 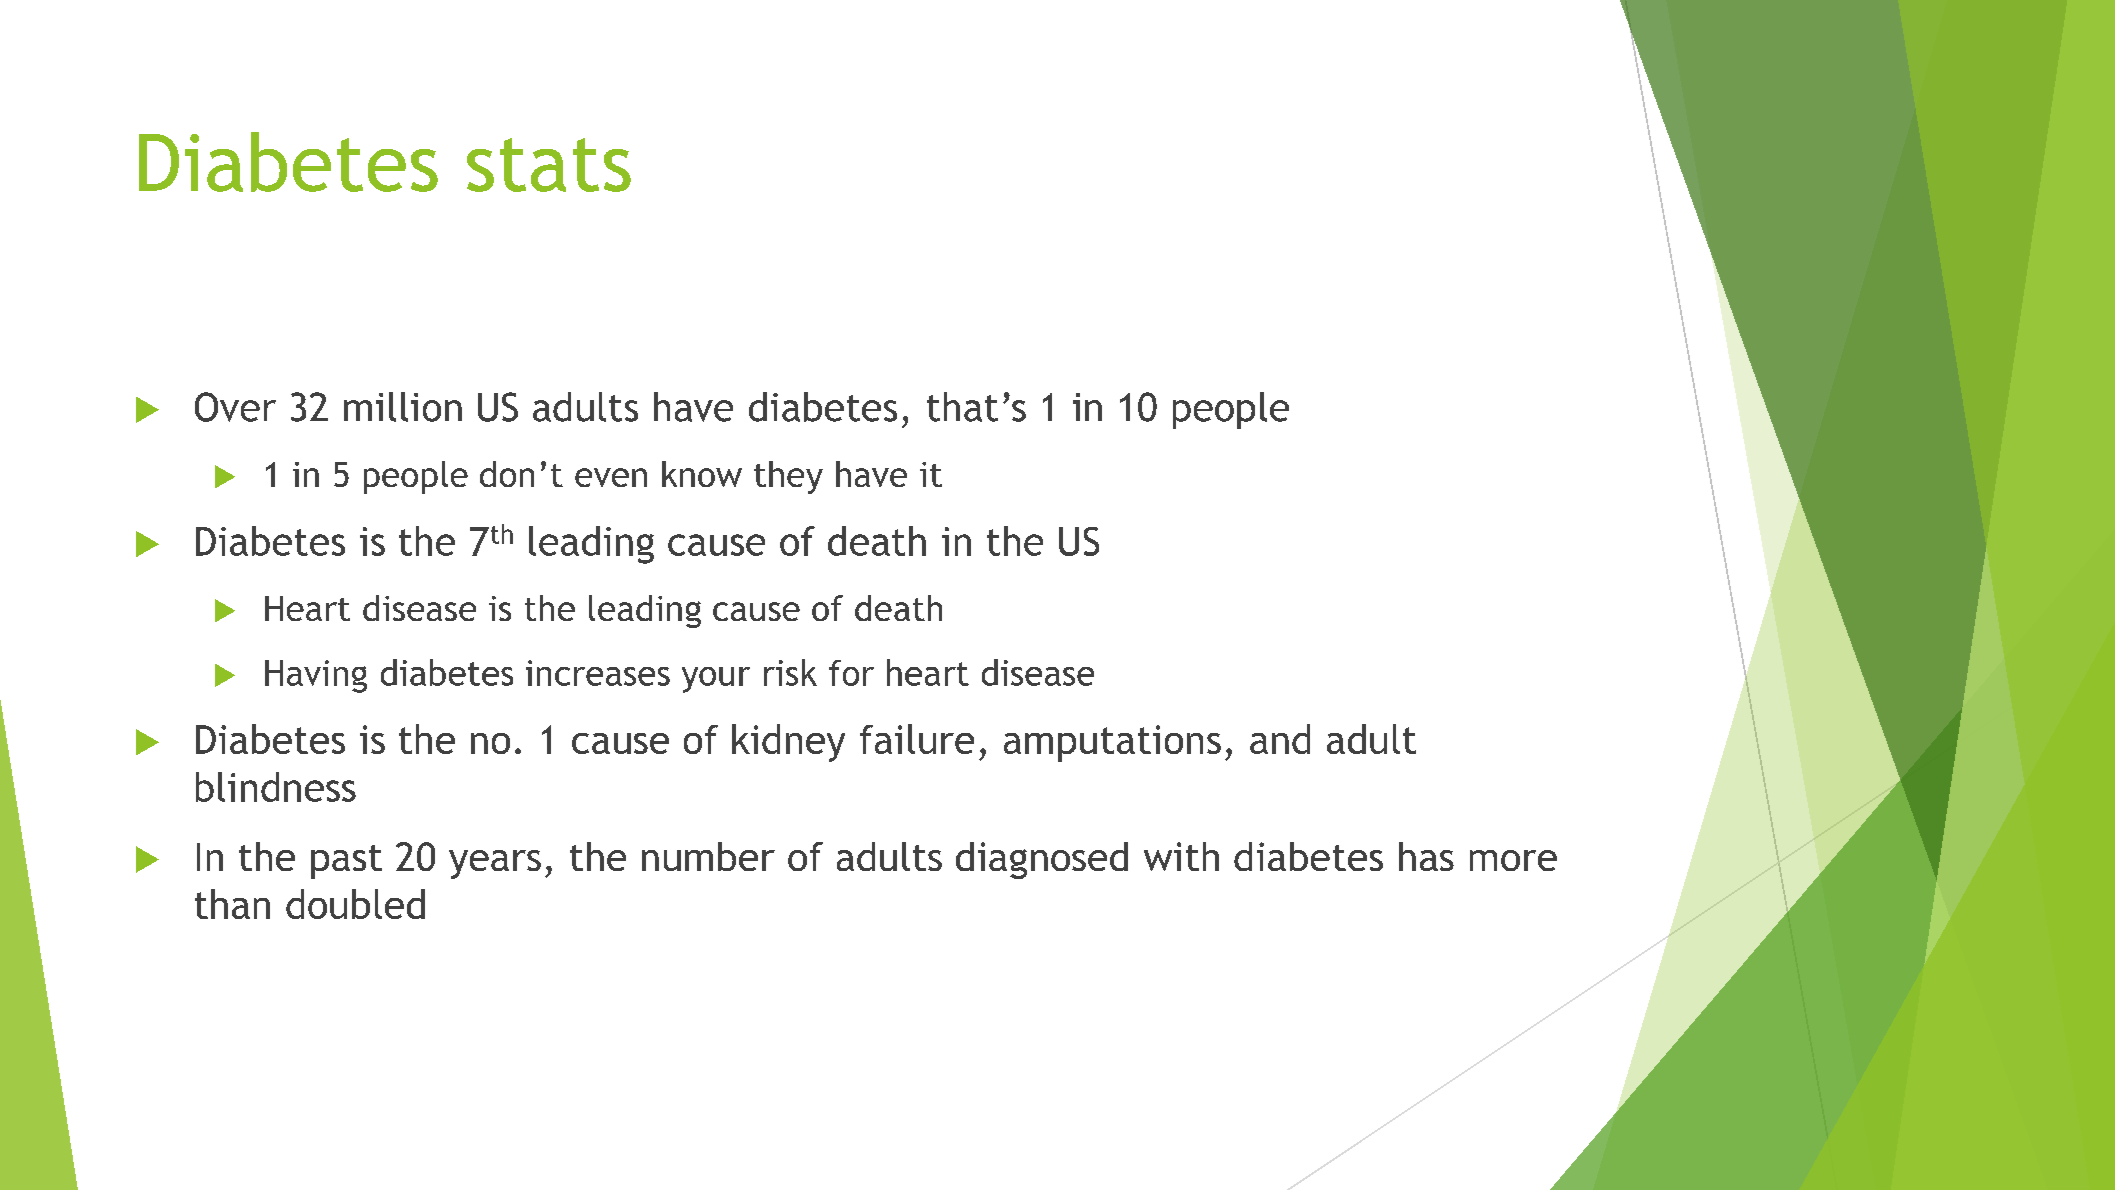 What do you see at coordinates (788, 477) in the screenshot?
I see `they` at bounding box center [788, 477].
